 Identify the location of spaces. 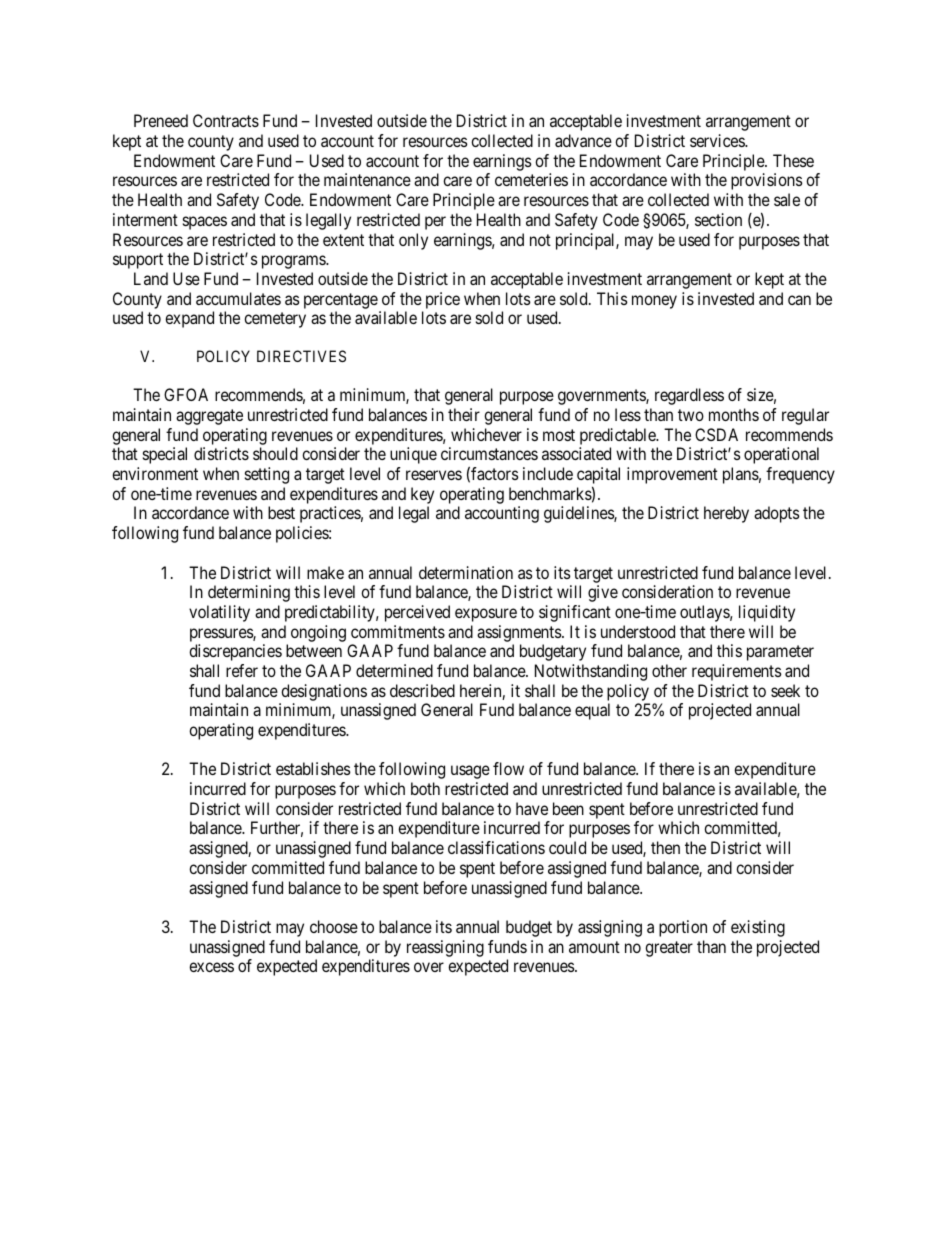
(205, 223).
